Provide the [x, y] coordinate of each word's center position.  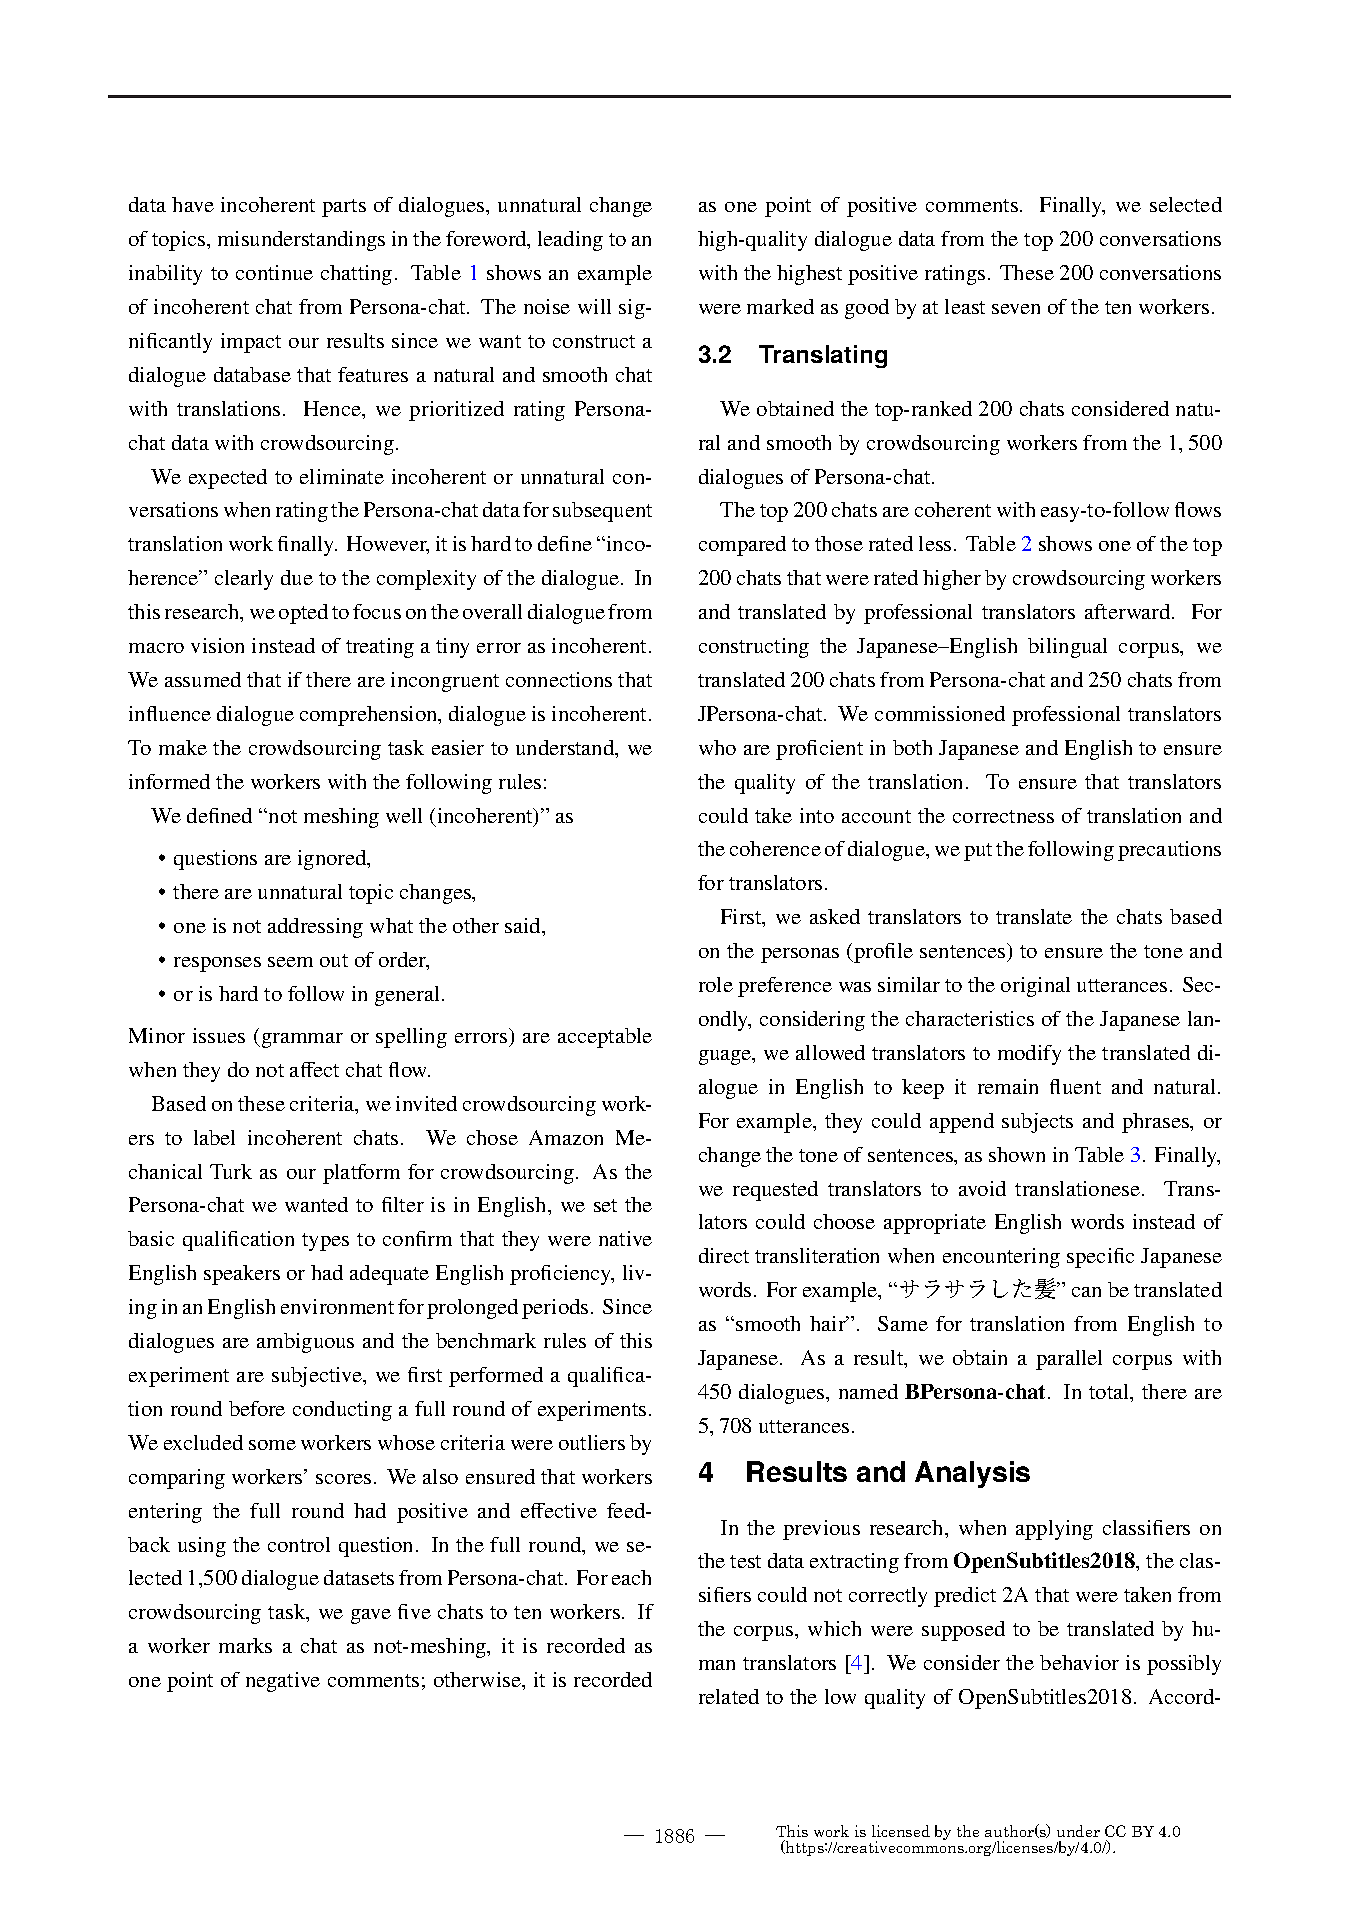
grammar [301, 1040]
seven [1016, 309]
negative [283, 1682]
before [257, 1408]
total [1110, 1393]
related [729, 1696]
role [716, 984]
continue [274, 272]
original [1035, 987]
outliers [592, 1442]
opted [303, 614]
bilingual [1067, 648]
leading [570, 241]
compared [742, 546]
